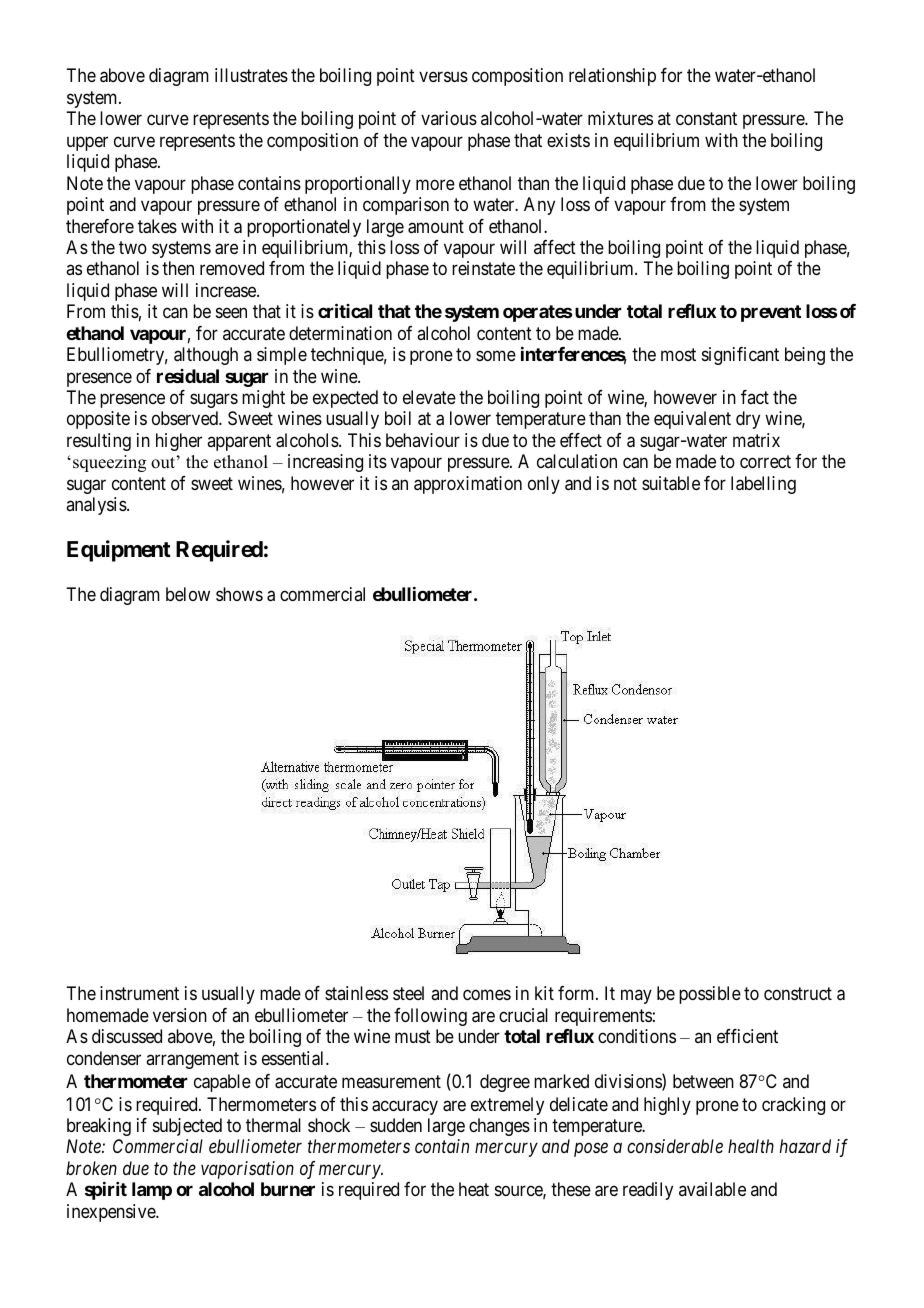  Describe the element at coordinates (408, 993) in the image. I see `steel` at that location.
